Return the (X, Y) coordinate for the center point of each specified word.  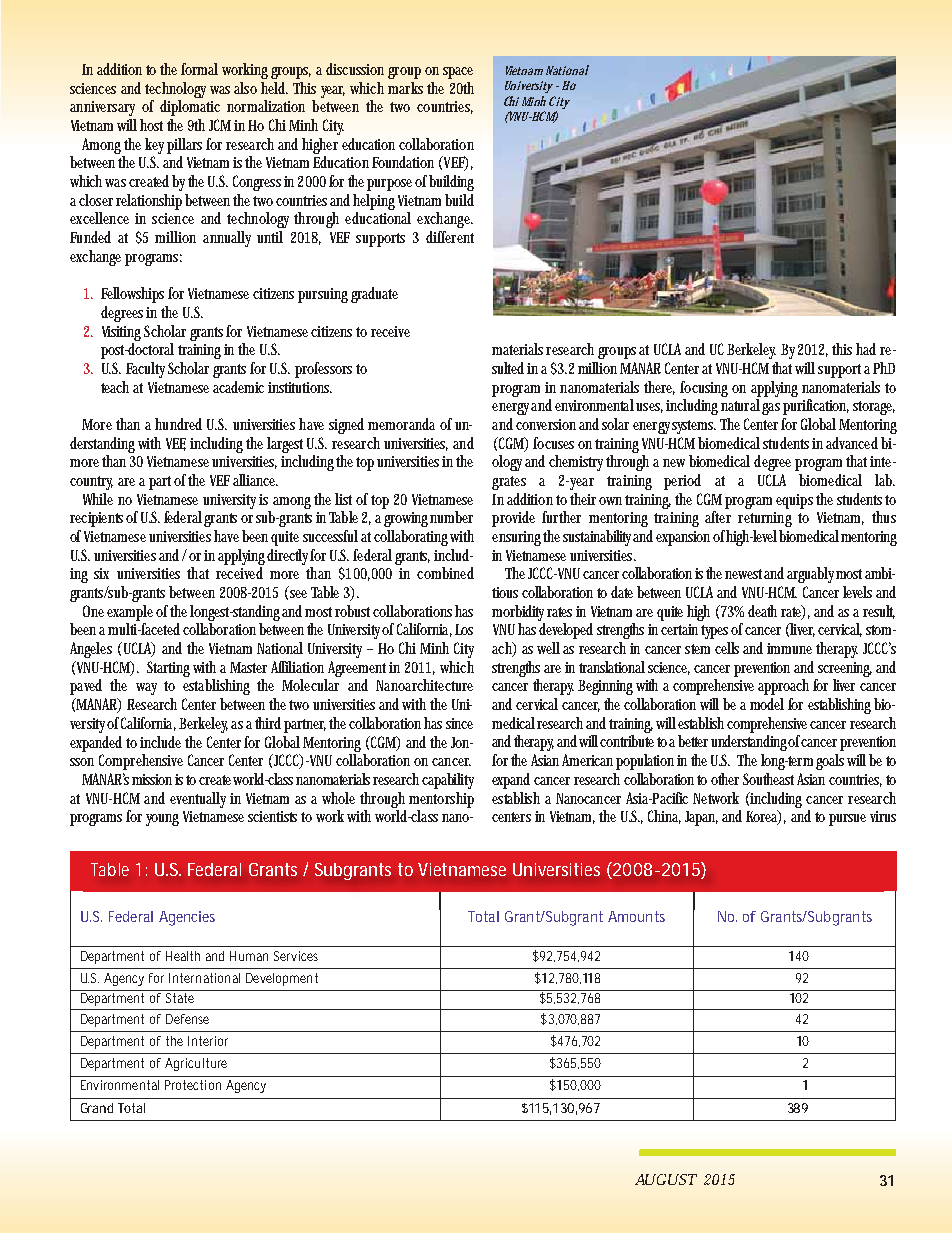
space (458, 73)
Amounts (636, 916)
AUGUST (666, 1179)
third (270, 723)
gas (771, 409)
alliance (255, 480)
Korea (763, 817)
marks (405, 88)
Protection (193, 1085)
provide (513, 519)
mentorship (441, 800)
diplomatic (190, 108)
